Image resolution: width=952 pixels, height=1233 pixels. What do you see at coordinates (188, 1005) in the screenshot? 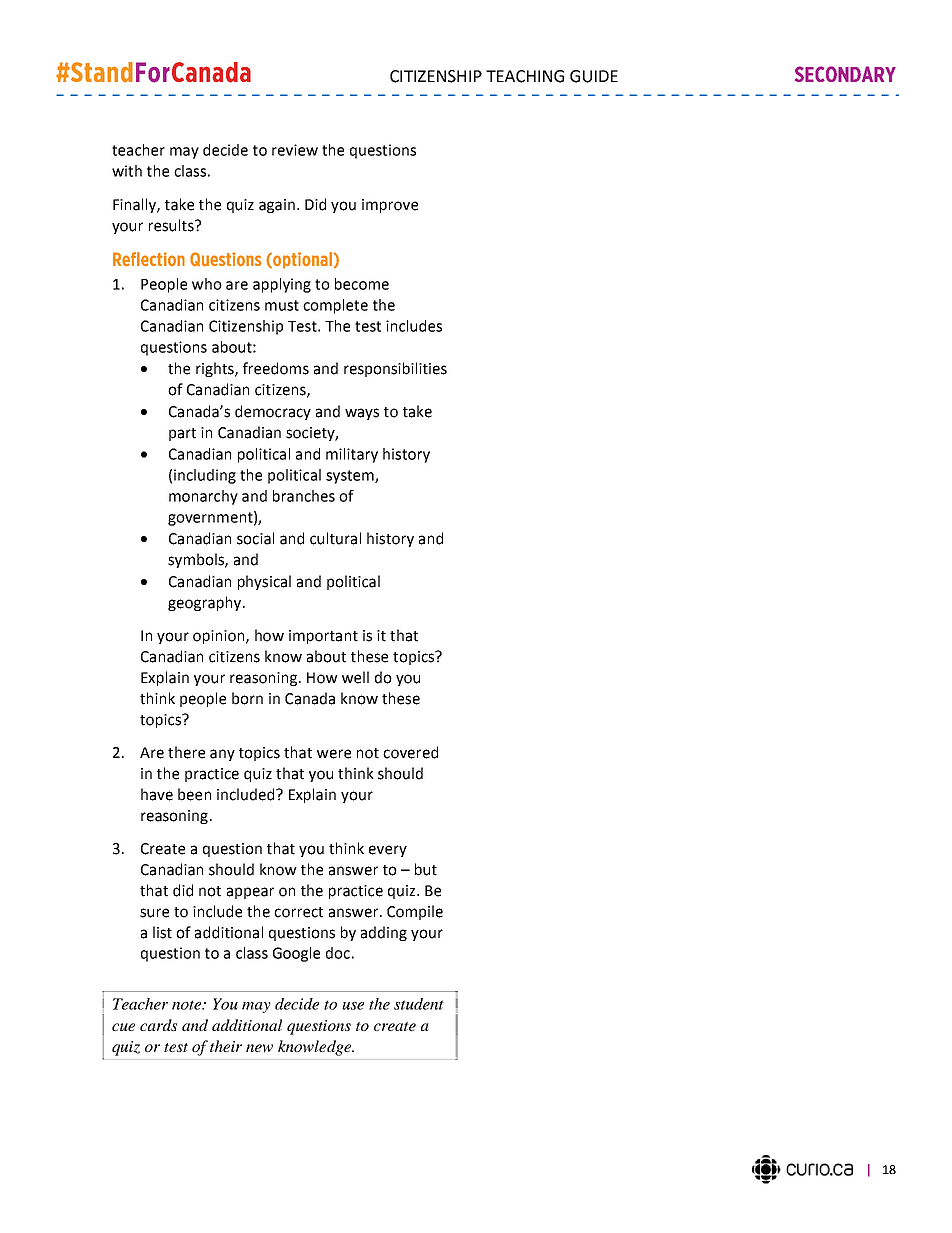
I see `note` at bounding box center [188, 1005].
